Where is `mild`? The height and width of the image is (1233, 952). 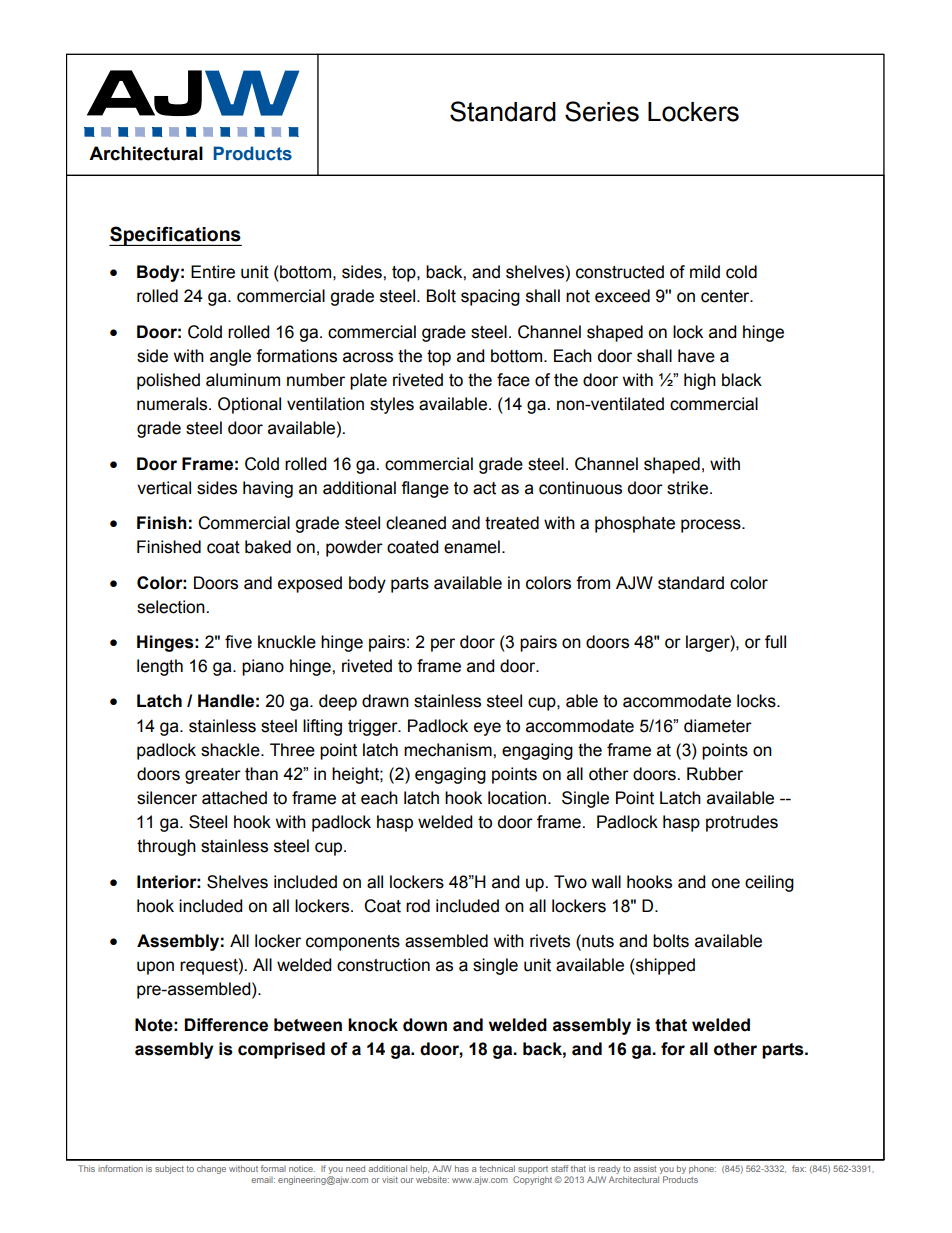 mild is located at coordinates (705, 272).
